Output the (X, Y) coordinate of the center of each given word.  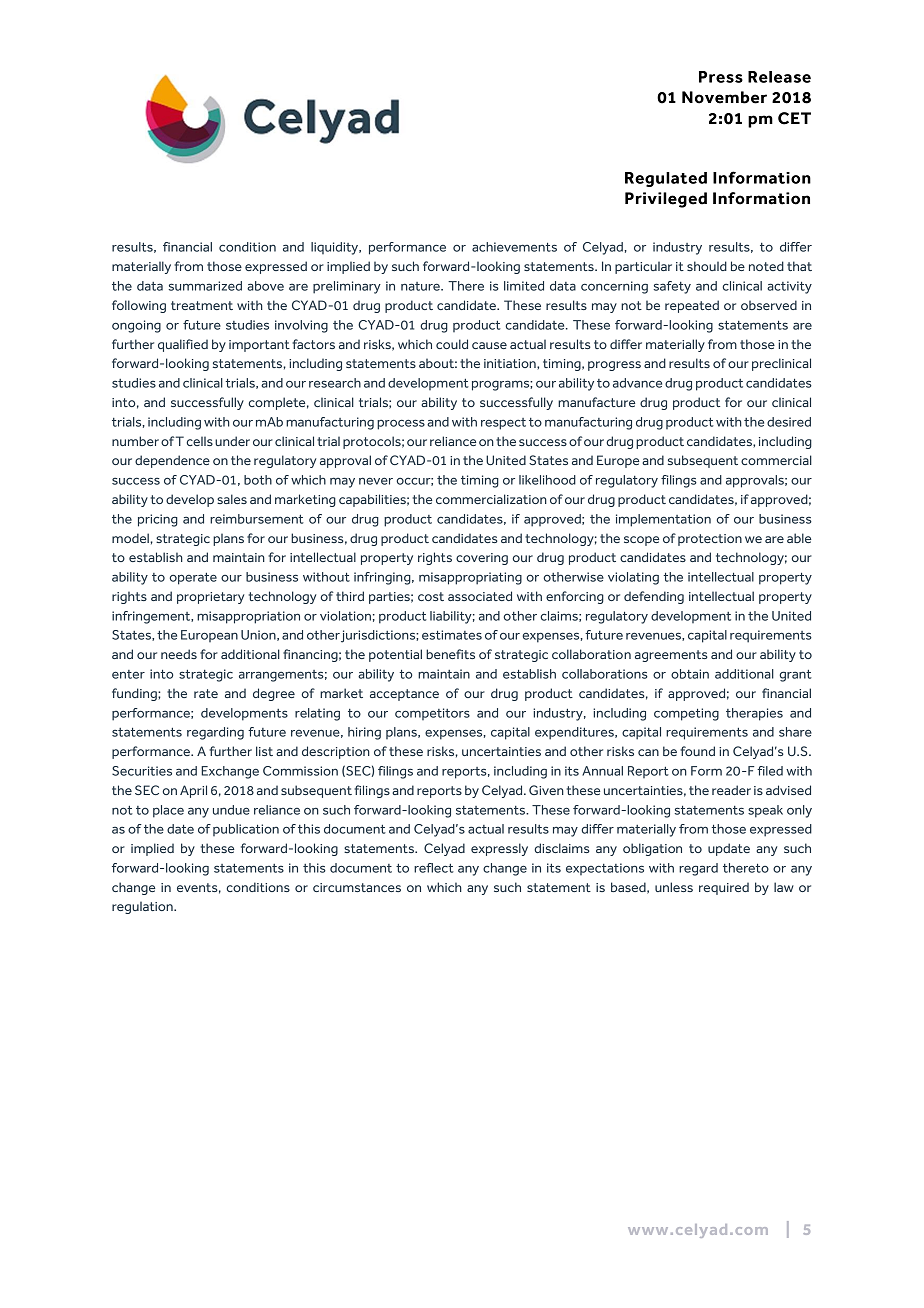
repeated (692, 306)
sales (232, 499)
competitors (432, 714)
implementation (663, 520)
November (724, 97)
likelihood (547, 480)
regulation (143, 907)
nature (421, 286)
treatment (202, 305)
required (724, 888)
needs (179, 654)
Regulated (666, 179)
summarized (205, 286)
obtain (690, 674)
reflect (434, 868)
